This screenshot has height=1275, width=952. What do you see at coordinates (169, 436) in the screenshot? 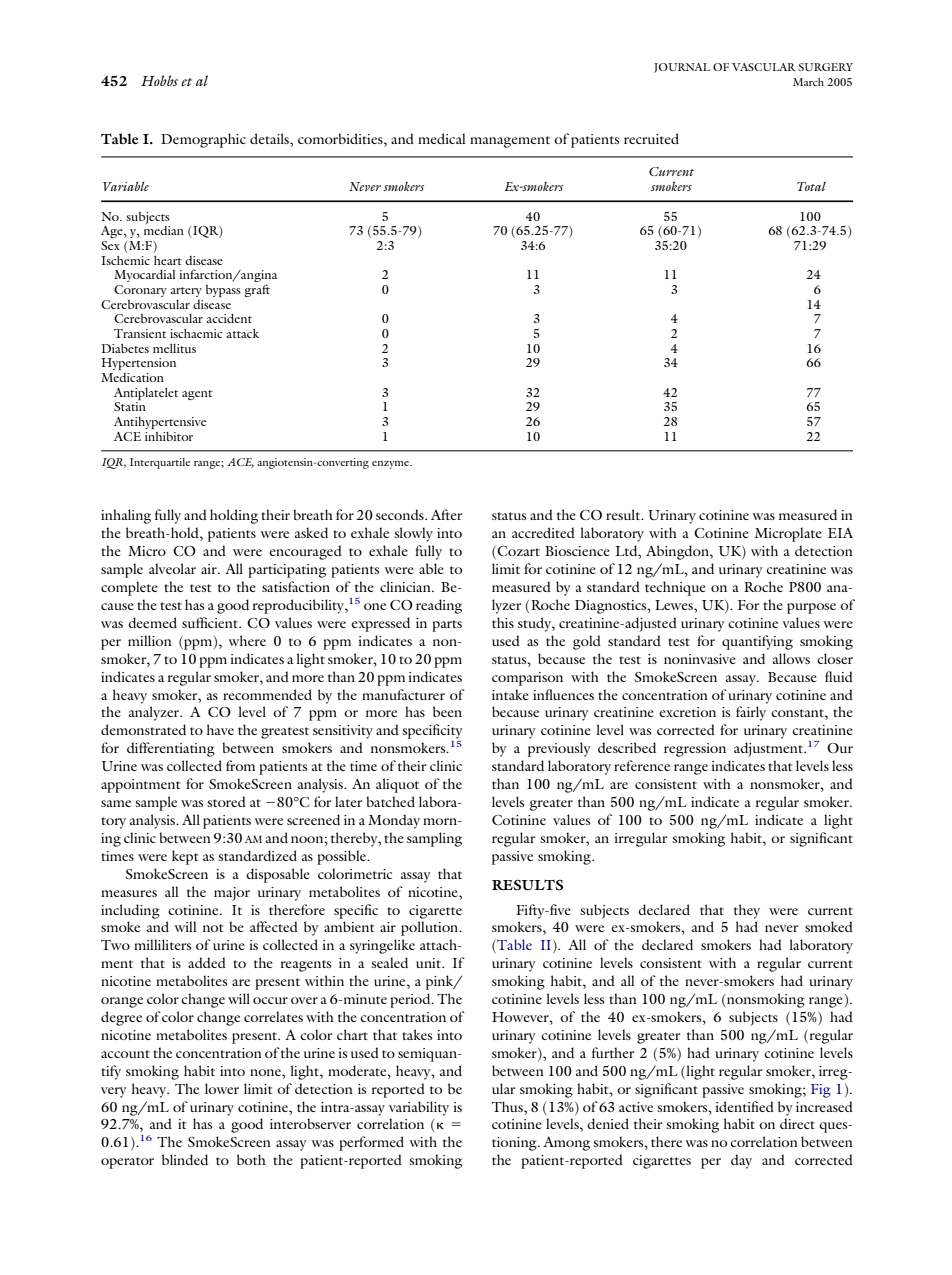
I see `inhibitor` at bounding box center [169, 436].
